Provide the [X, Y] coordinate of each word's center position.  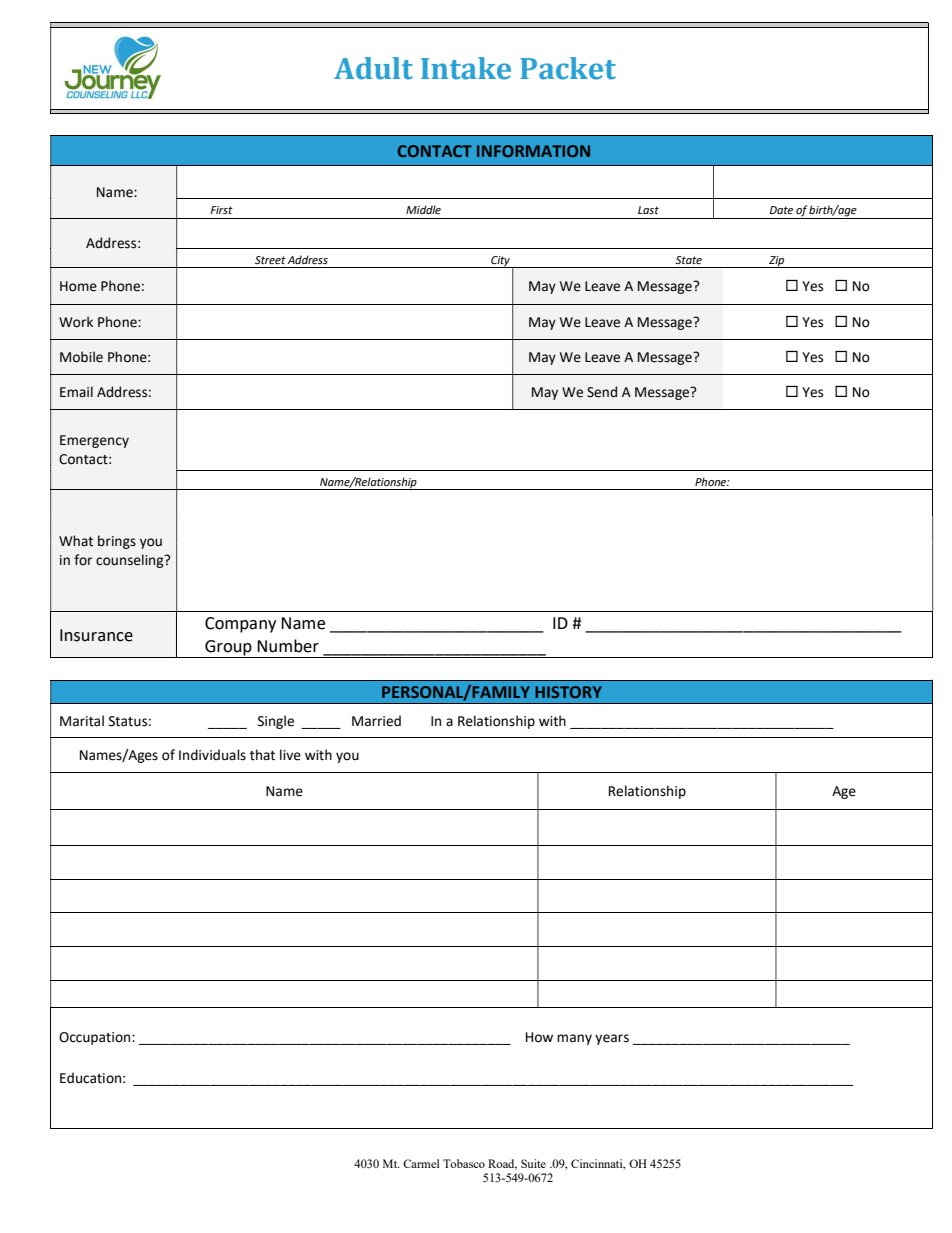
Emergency [94, 441]
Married [376, 721]
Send [602, 392]
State [688, 260]
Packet [568, 68]
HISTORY [568, 692]
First [221, 210]
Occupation [96, 1038]
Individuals [212, 755]
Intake [466, 68]
